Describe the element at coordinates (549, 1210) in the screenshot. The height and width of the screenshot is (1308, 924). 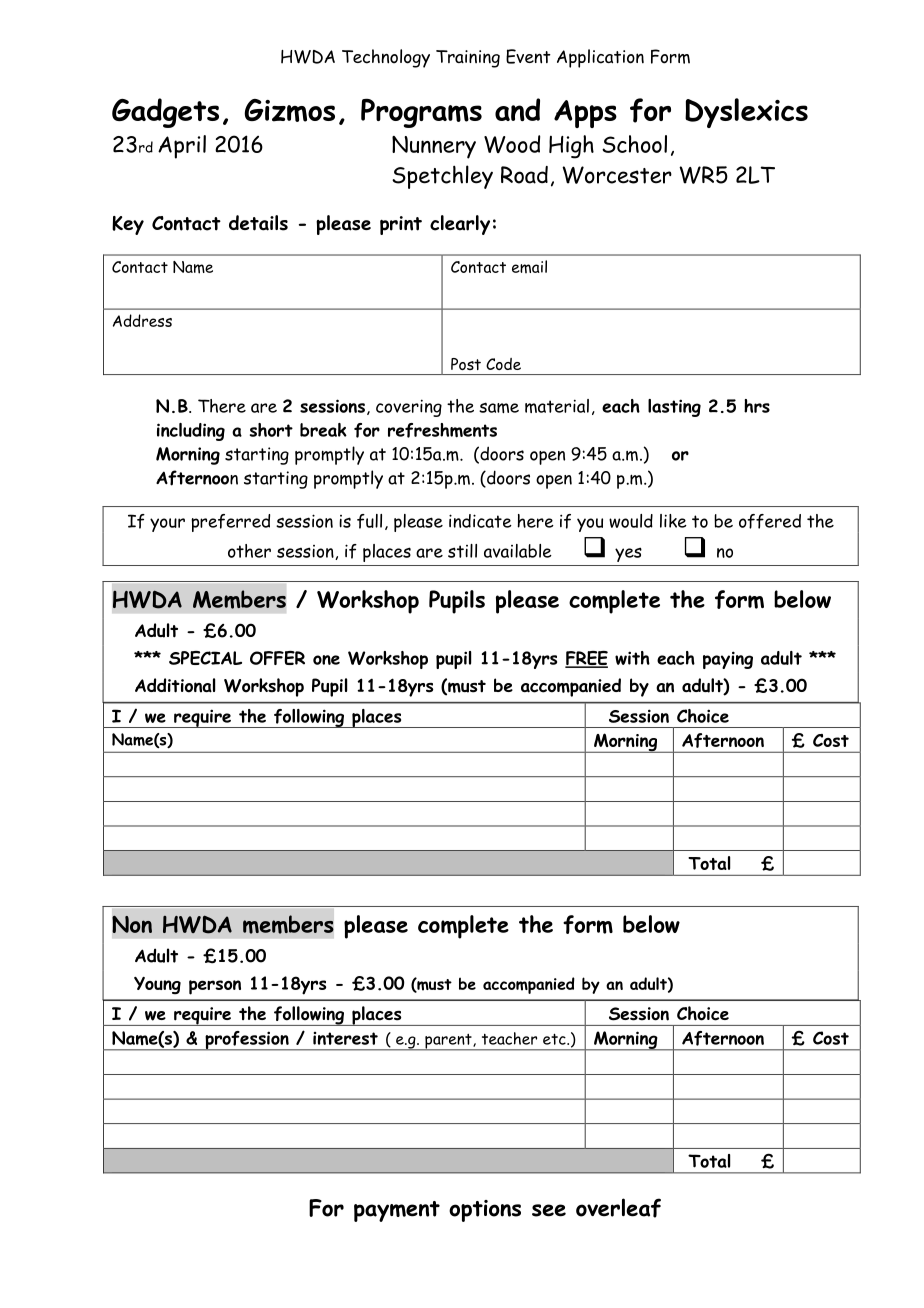
I see `see` at that location.
